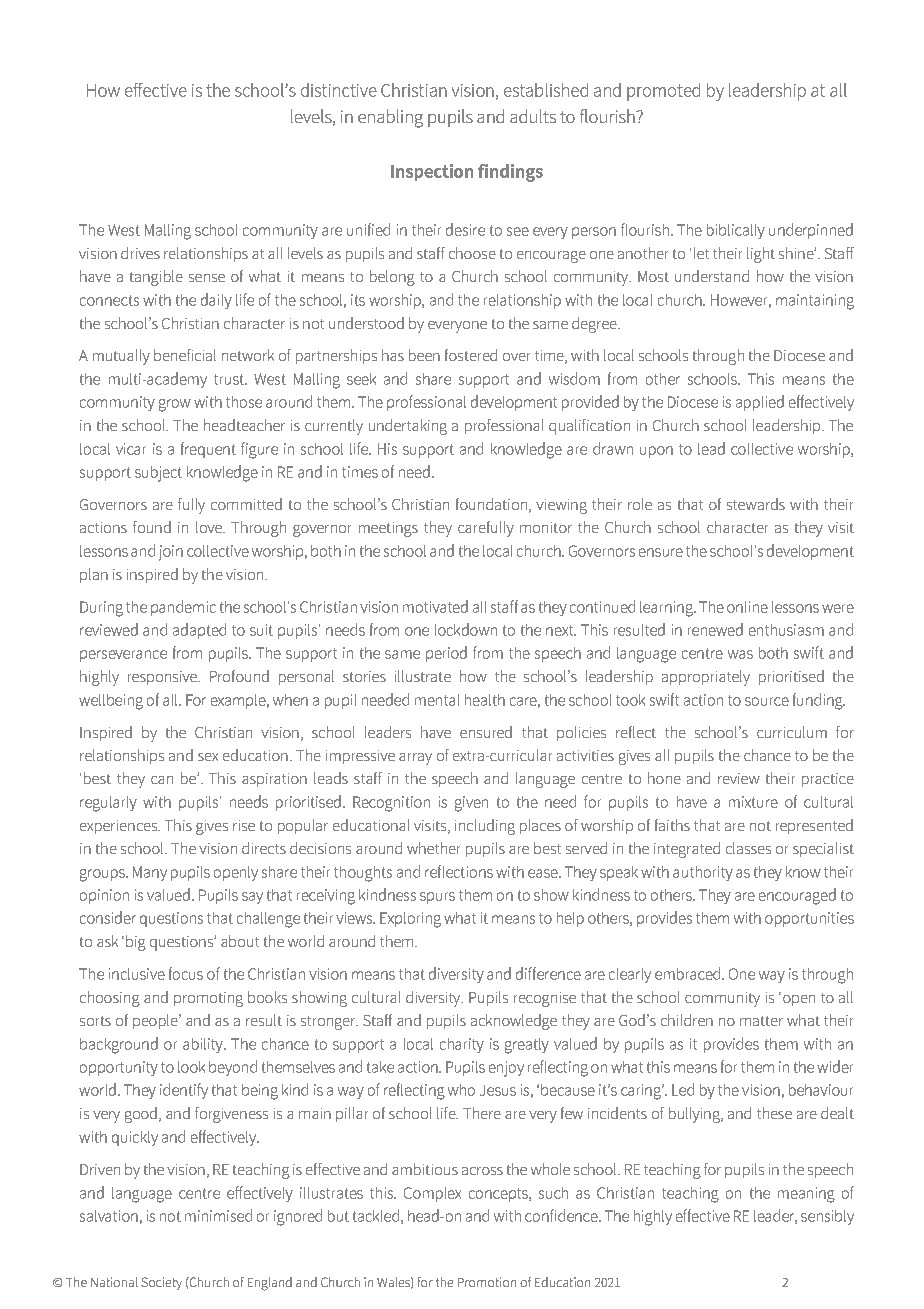  What do you see at coordinates (339, 90) in the screenshot?
I see `distinctive` at bounding box center [339, 90].
